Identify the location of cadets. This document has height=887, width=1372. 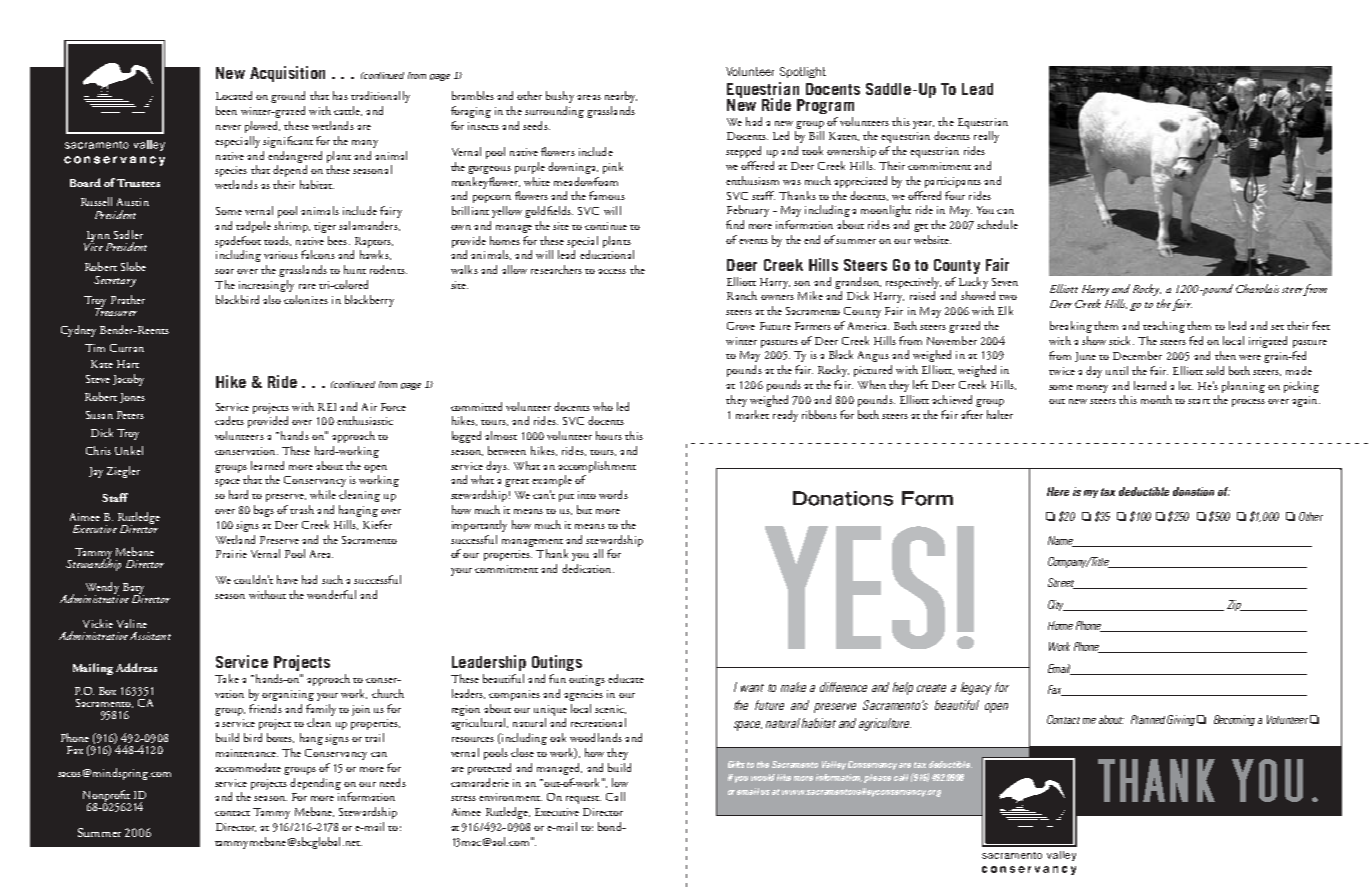
(229, 420).
